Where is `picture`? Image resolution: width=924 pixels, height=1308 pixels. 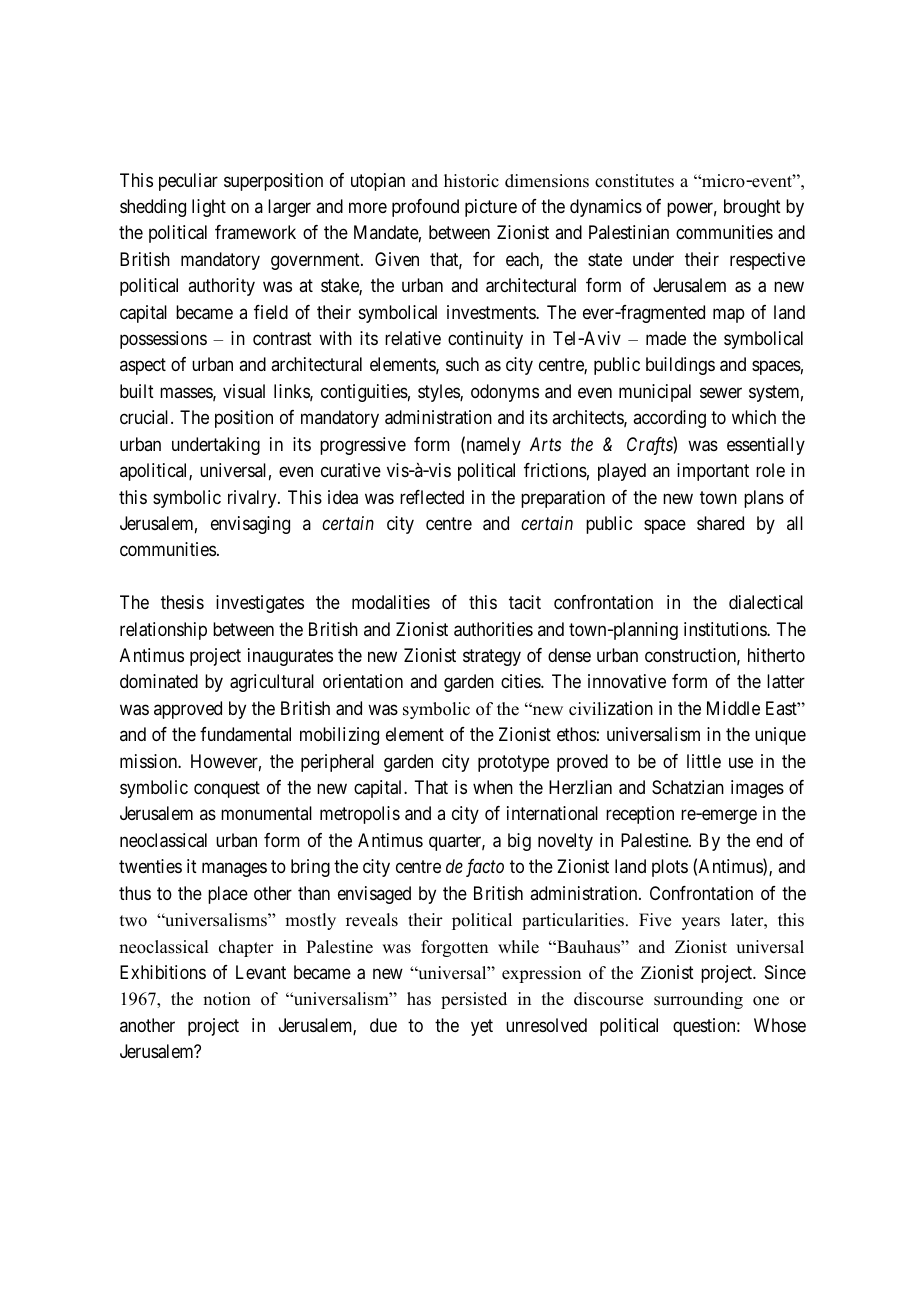
picture is located at coordinates (491, 208).
